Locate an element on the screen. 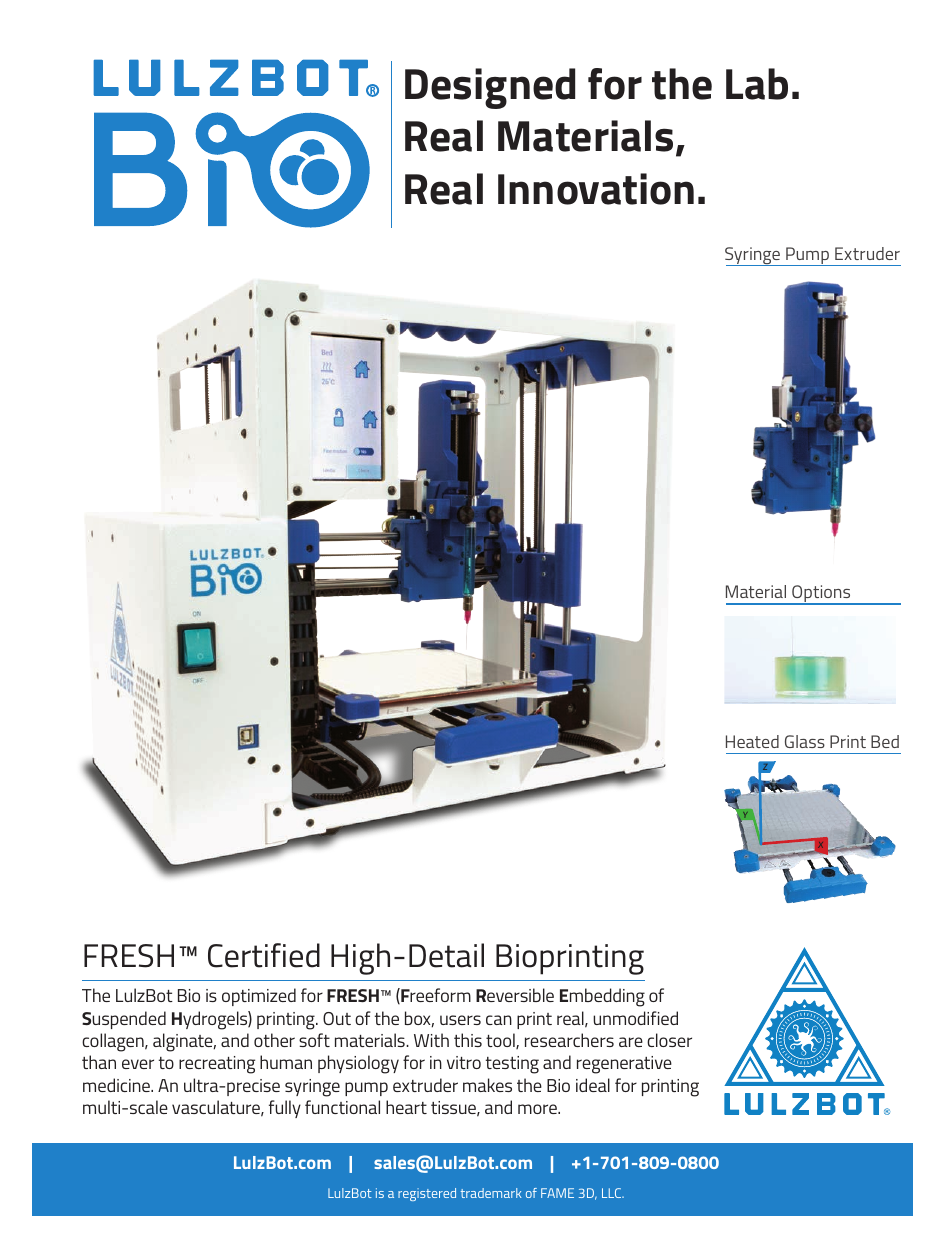 This screenshot has height=1233, width=952. LLC is located at coordinates (613, 1193).
